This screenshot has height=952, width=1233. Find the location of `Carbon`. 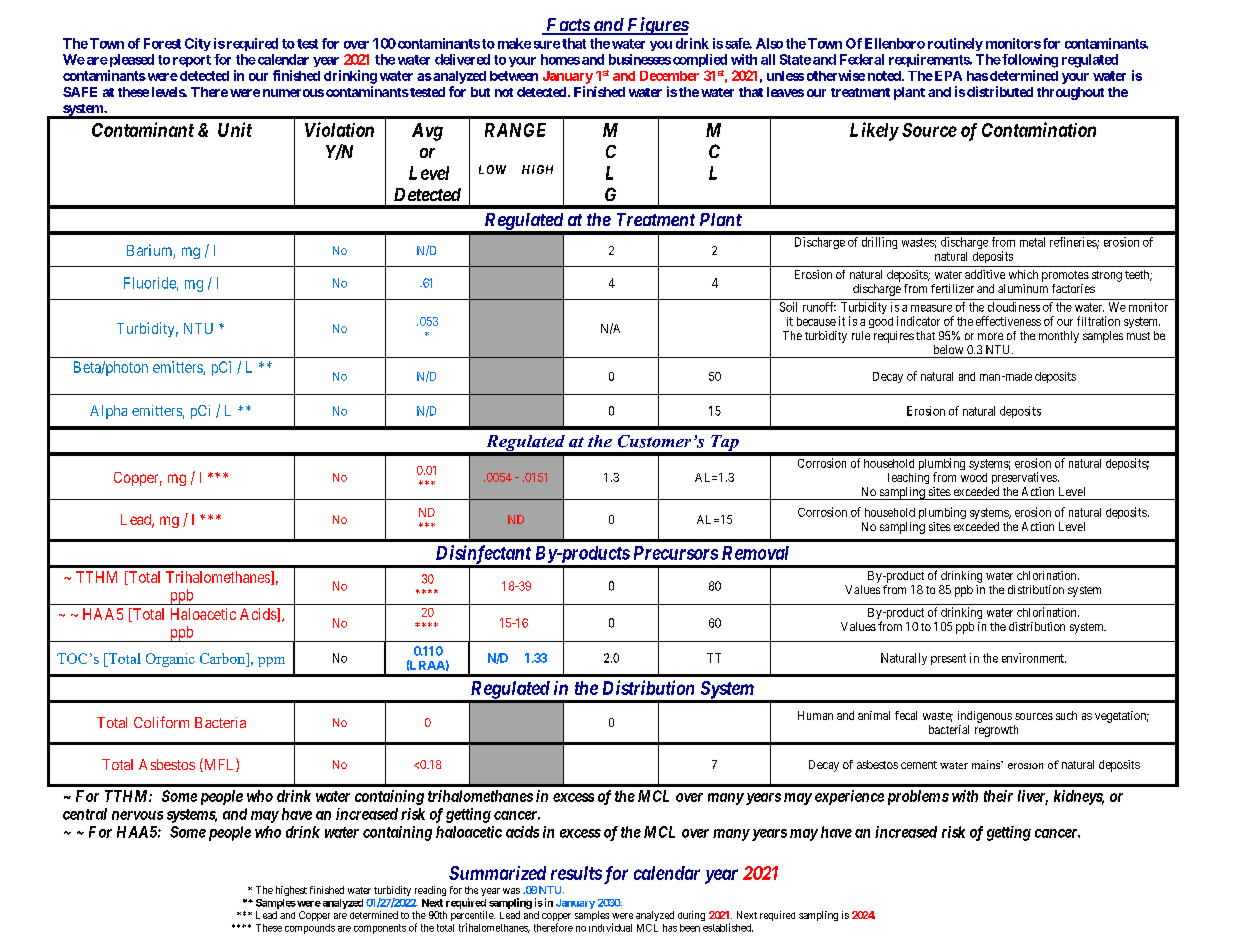

Carbon is located at coordinates (223, 658).
